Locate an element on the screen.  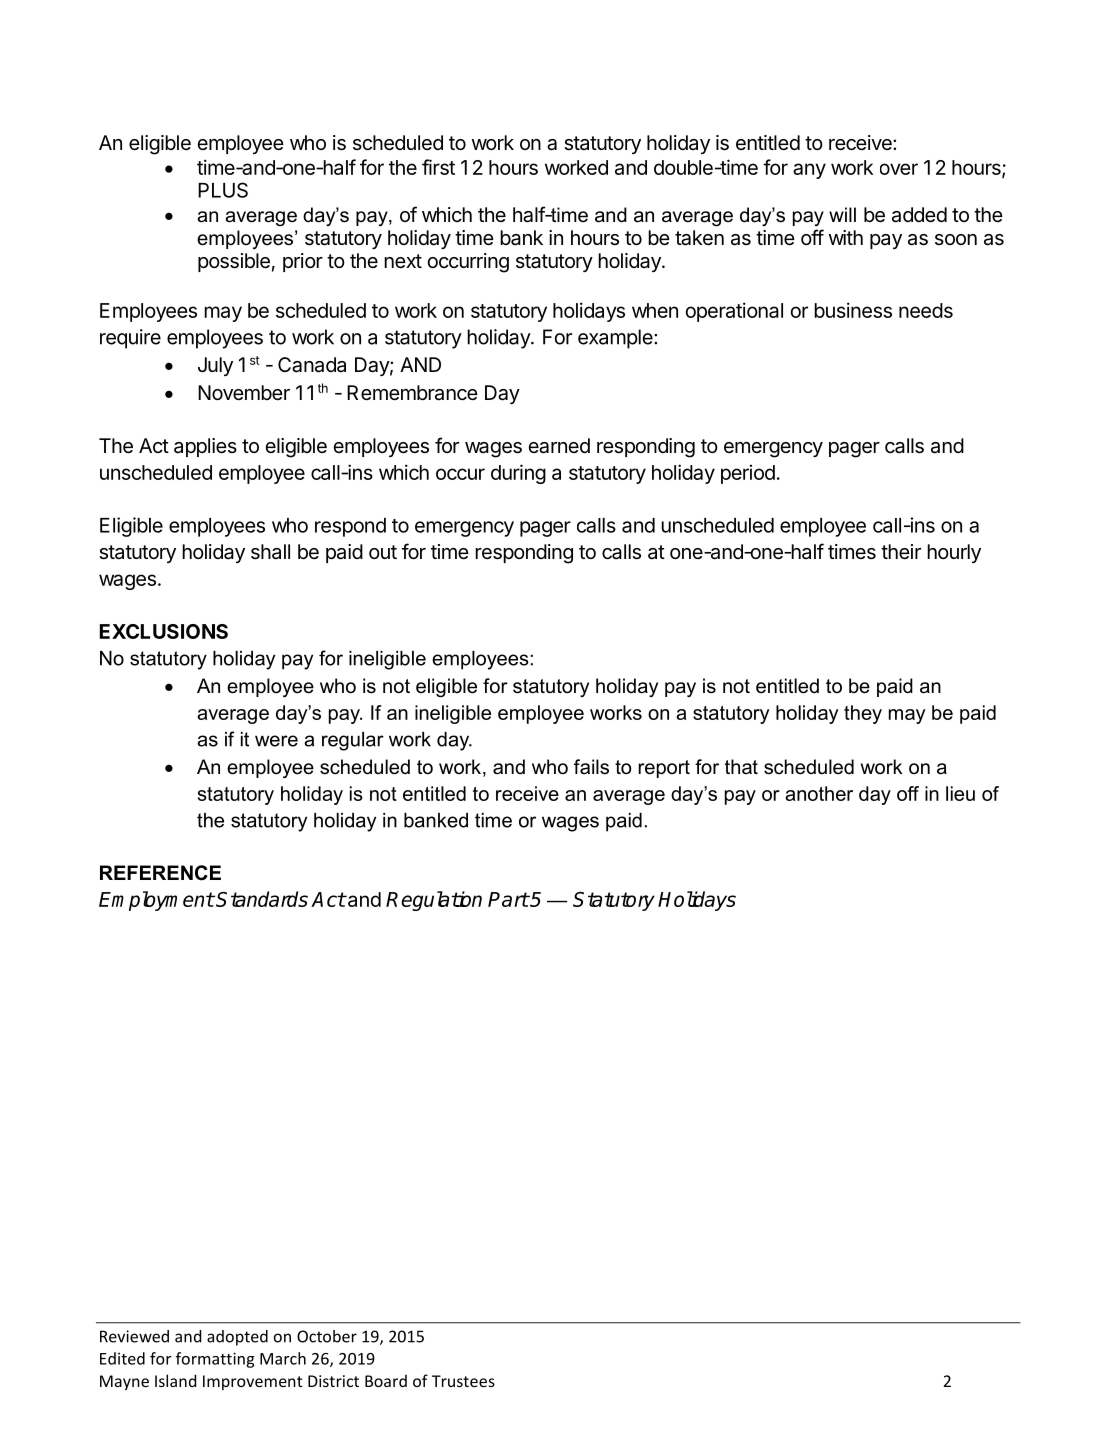
first is located at coordinates (438, 167).
